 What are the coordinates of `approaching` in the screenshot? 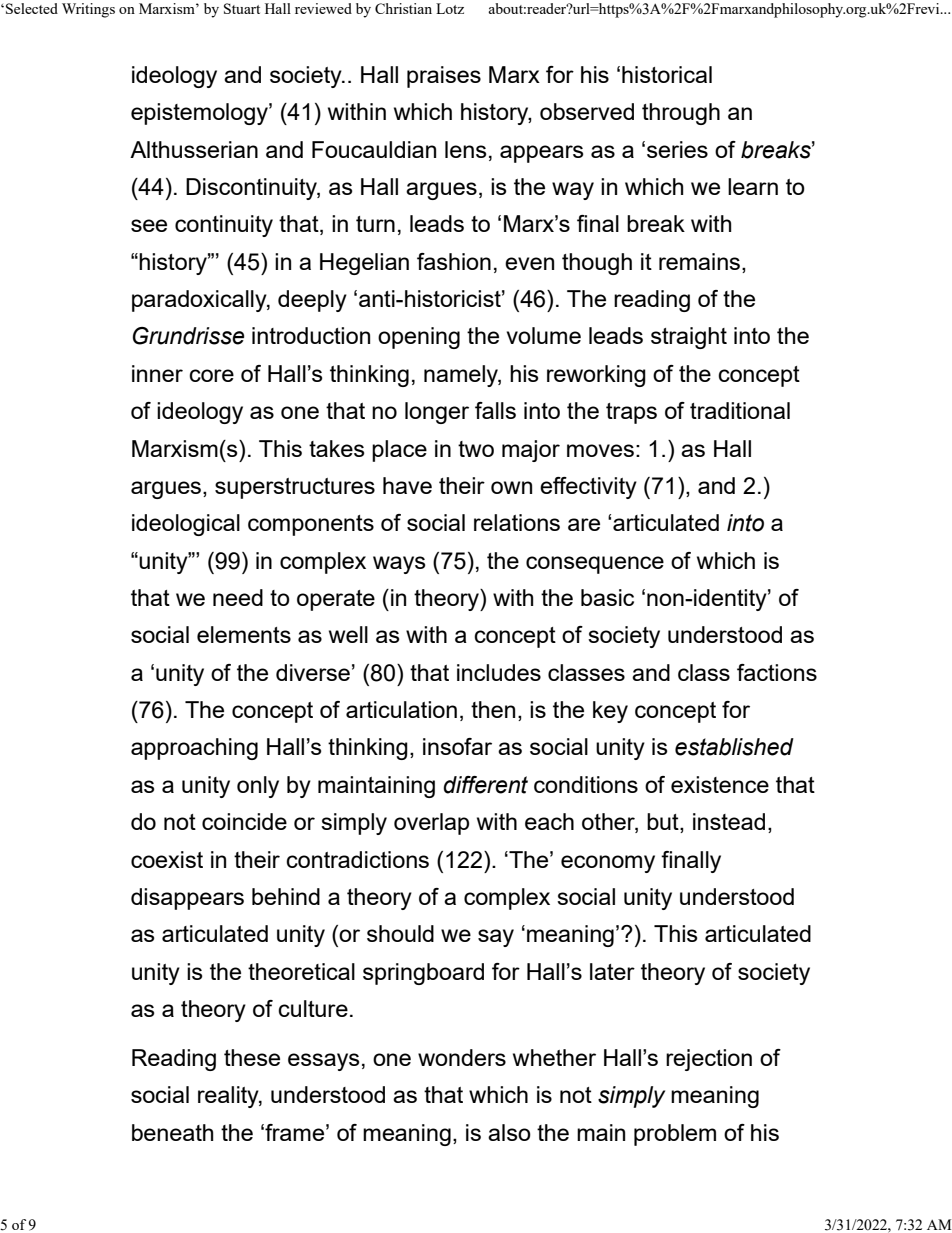 It's located at (194, 749).
